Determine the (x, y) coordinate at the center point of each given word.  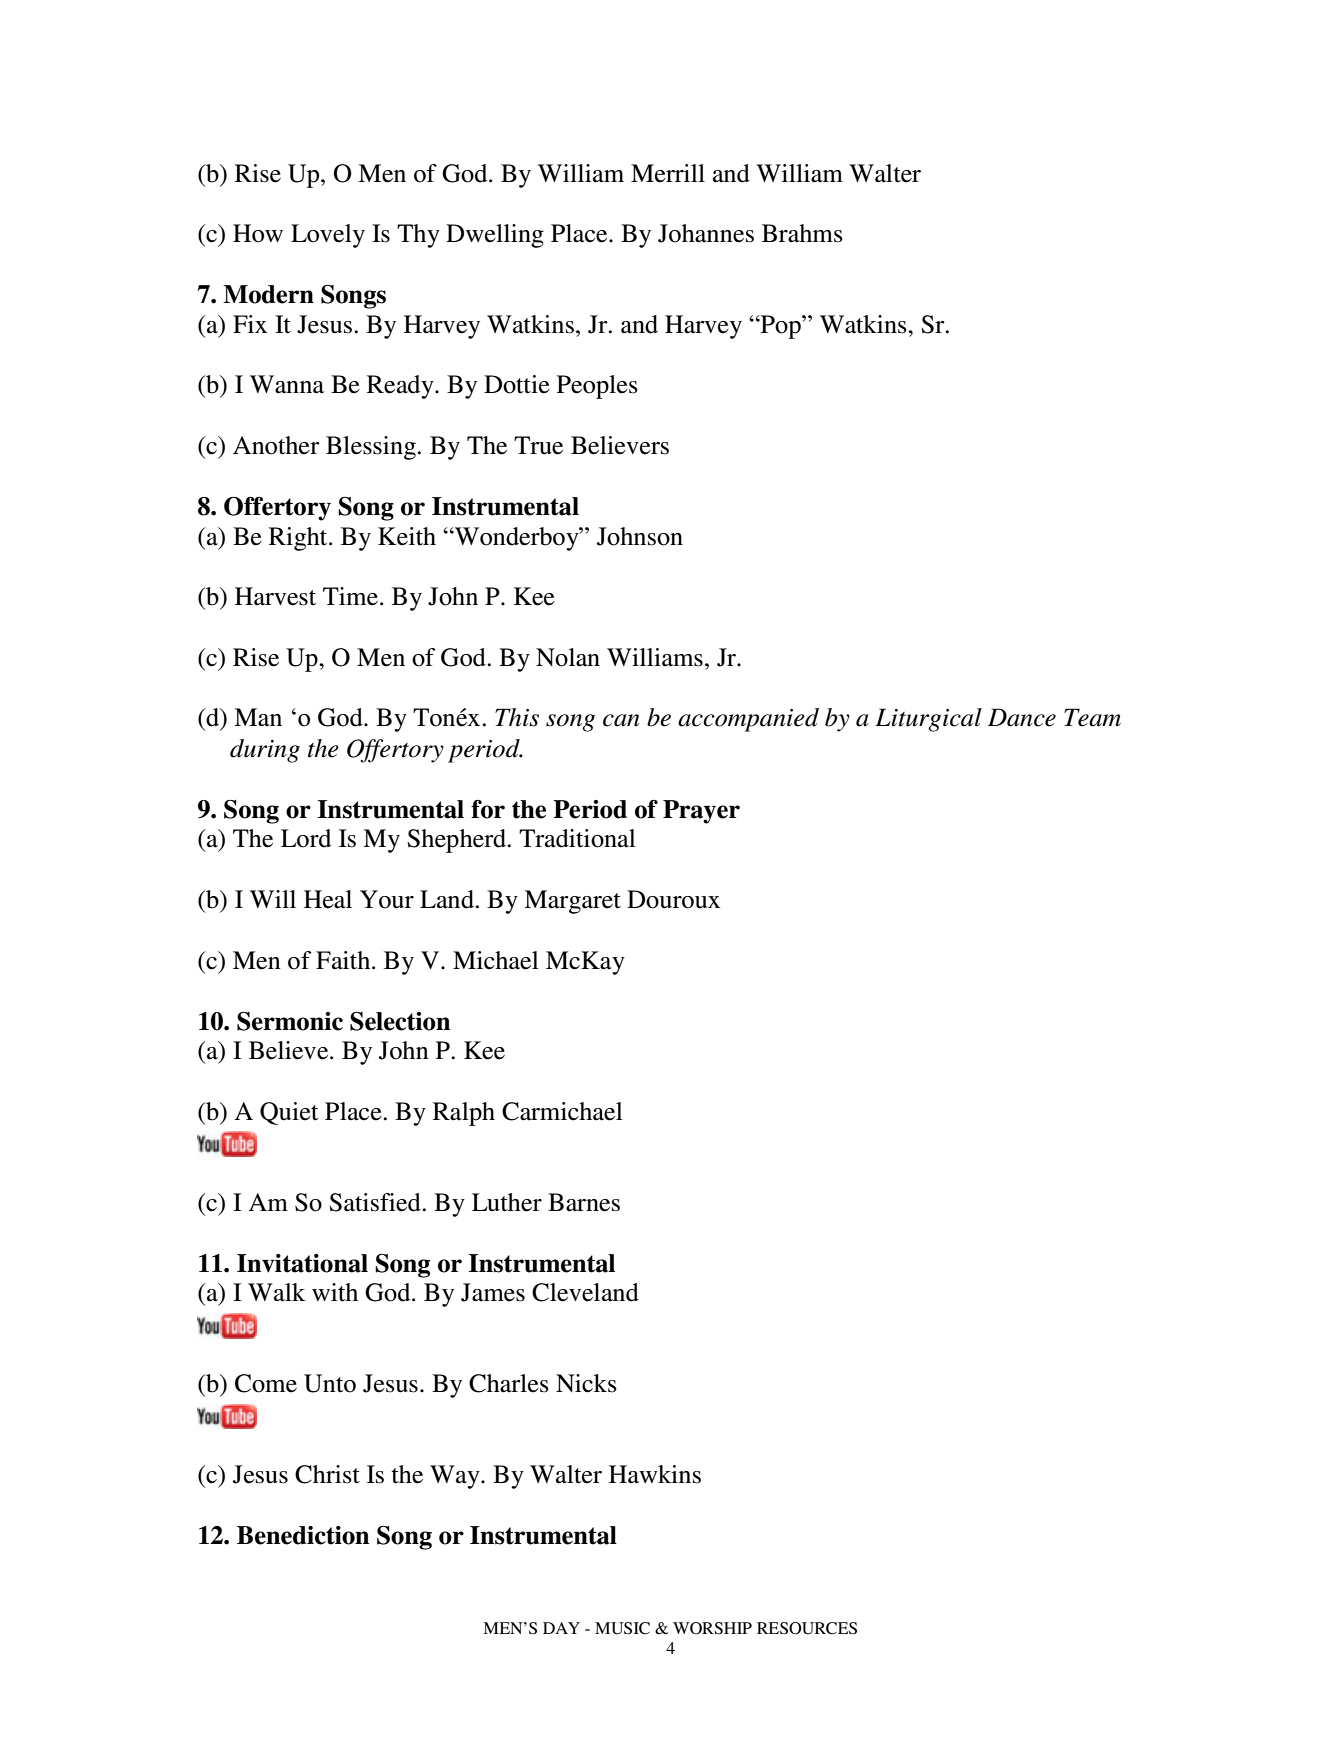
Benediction (303, 1535)
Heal (328, 899)
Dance (1022, 717)
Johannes (706, 233)
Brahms (802, 233)
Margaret (572, 902)
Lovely (328, 236)
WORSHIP (712, 1628)
